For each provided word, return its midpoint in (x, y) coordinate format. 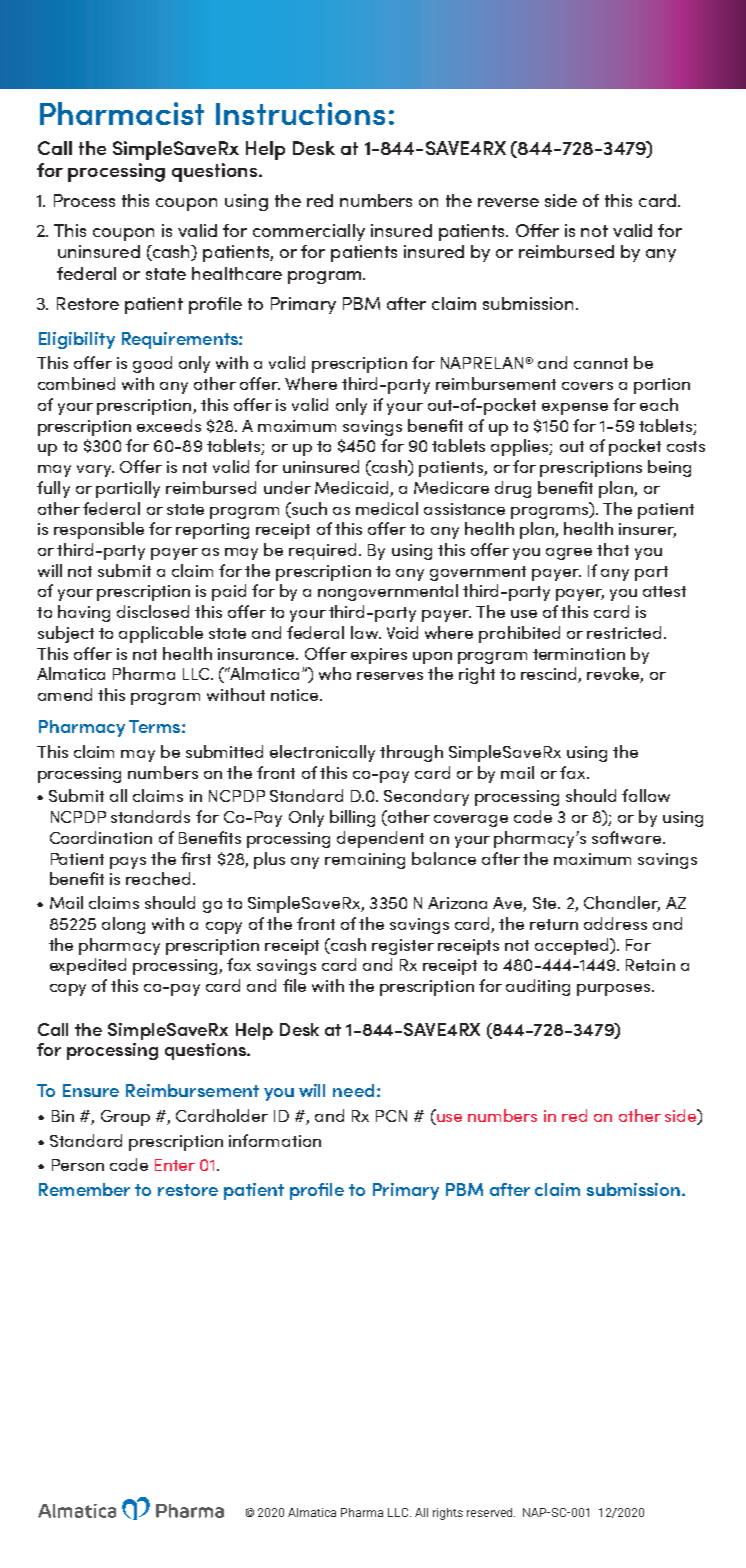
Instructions (300, 113)
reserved (491, 1512)
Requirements (181, 340)
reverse (508, 202)
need (353, 1090)
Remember (84, 1189)
